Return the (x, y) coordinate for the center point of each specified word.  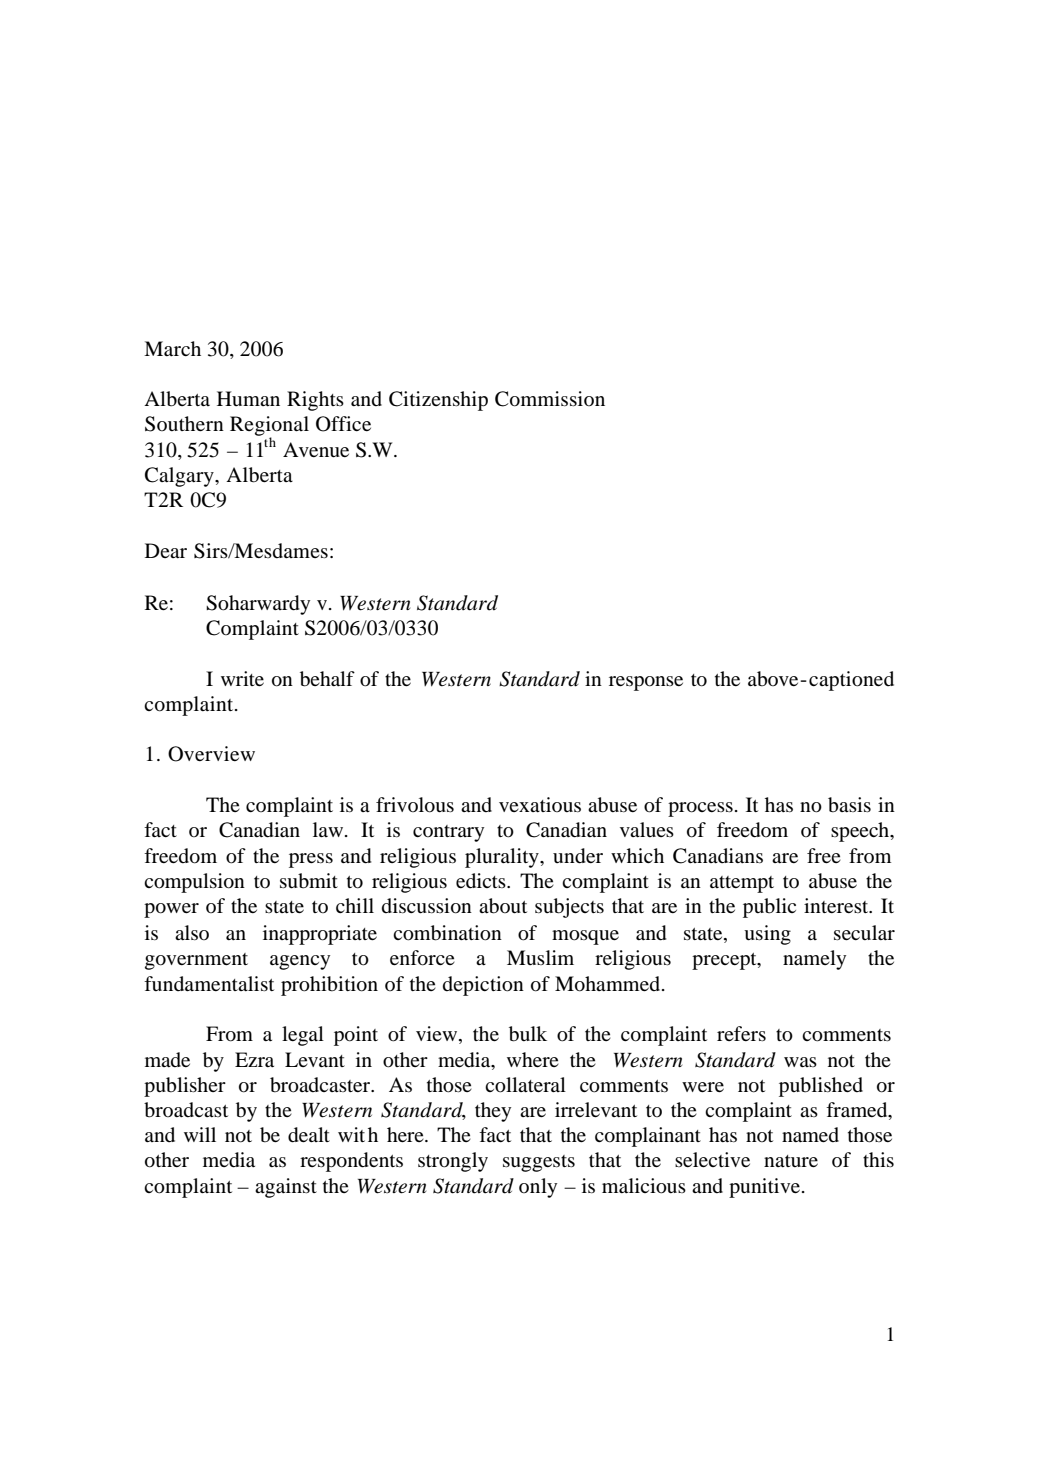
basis (849, 805)
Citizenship (438, 401)
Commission (550, 399)
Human (248, 398)
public (769, 908)
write (242, 678)
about (503, 906)
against (286, 1188)
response (646, 683)
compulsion (194, 883)
